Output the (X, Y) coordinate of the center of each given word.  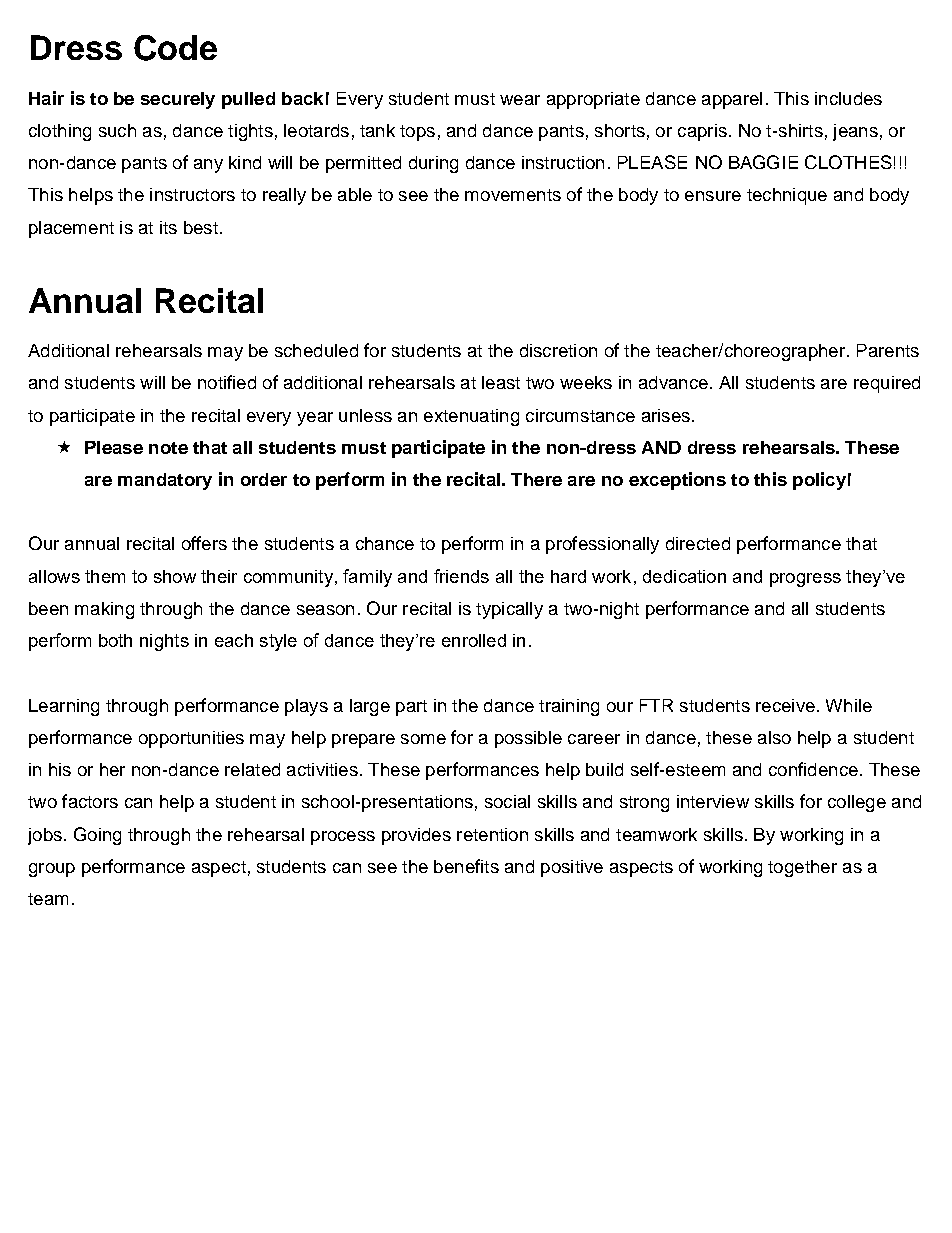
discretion (558, 350)
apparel (732, 100)
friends (461, 576)
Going (97, 836)
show (175, 576)
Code (175, 48)
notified (227, 382)
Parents (888, 350)
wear (520, 100)
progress (805, 580)
